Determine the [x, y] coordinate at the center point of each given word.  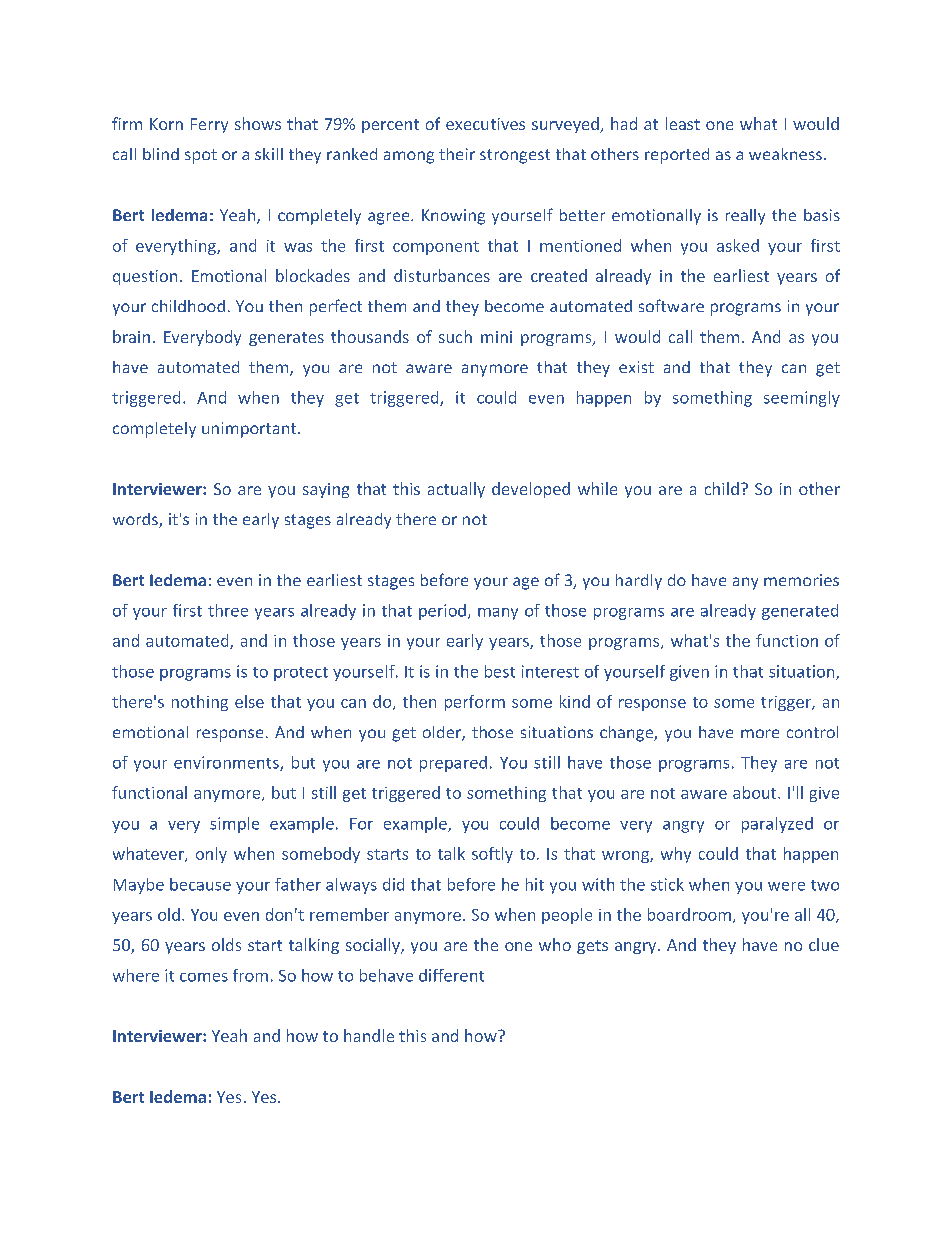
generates [286, 339]
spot [201, 156]
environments [227, 763]
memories [801, 580]
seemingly [802, 399]
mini [496, 337]
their [457, 154]
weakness [785, 154]
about [756, 792]
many [498, 614]
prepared [453, 764]
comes [204, 977]
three [228, 610]
